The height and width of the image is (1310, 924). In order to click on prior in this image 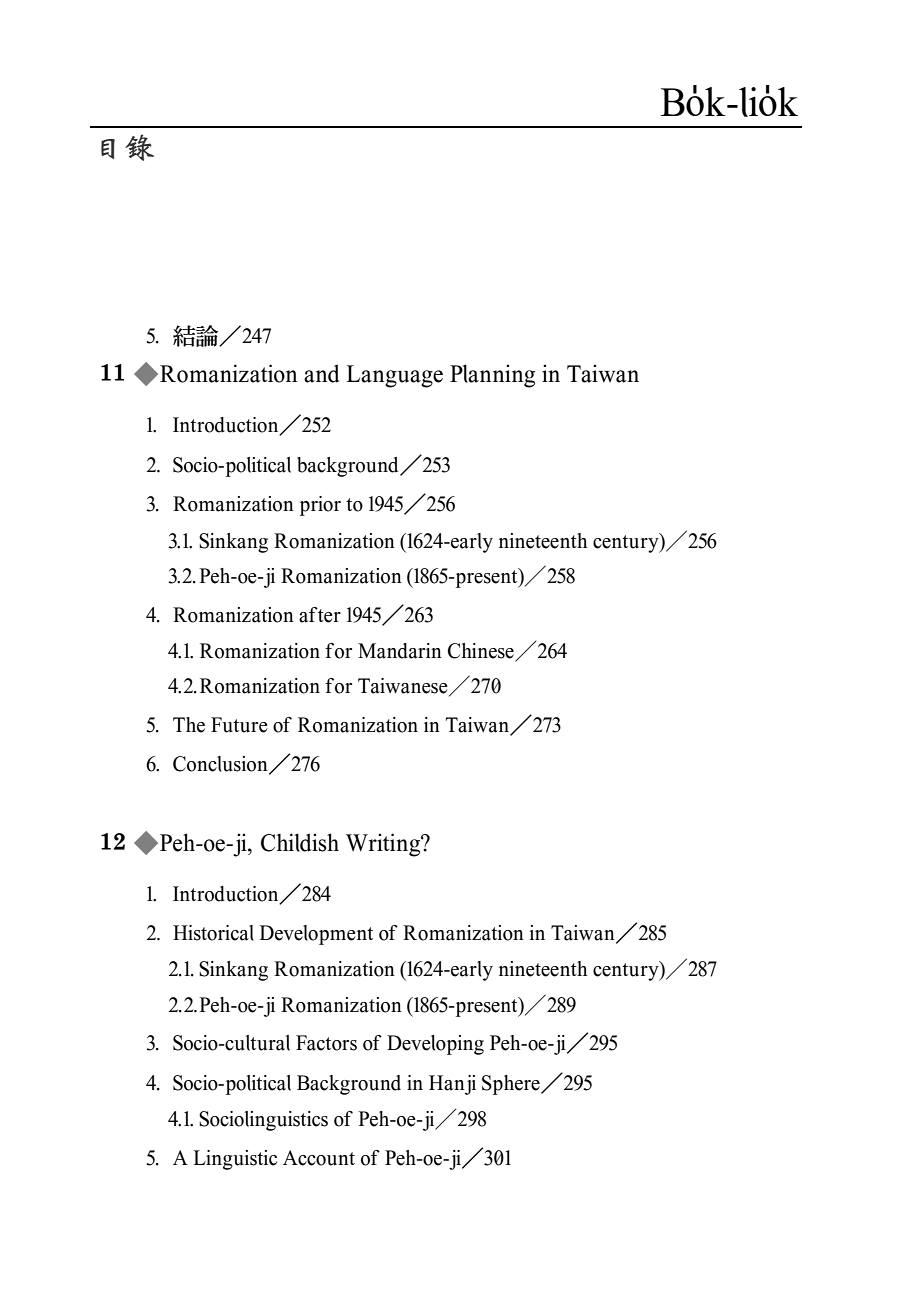, I will do `click(320, 506)`.
